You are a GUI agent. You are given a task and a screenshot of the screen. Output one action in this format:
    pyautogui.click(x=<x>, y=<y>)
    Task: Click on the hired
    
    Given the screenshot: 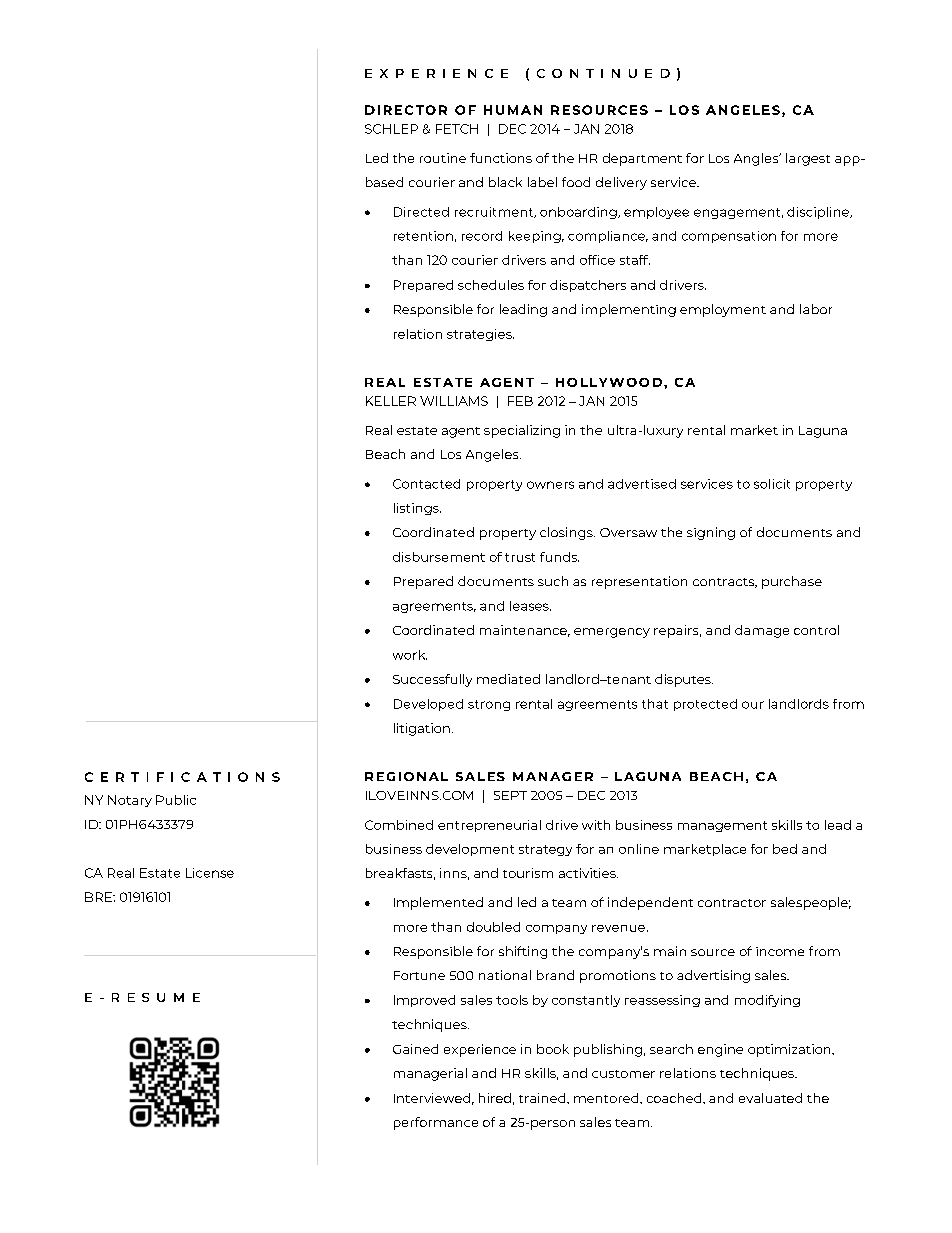 What is the action you would take?
    pyautogui.click(x=495, y=1098)
